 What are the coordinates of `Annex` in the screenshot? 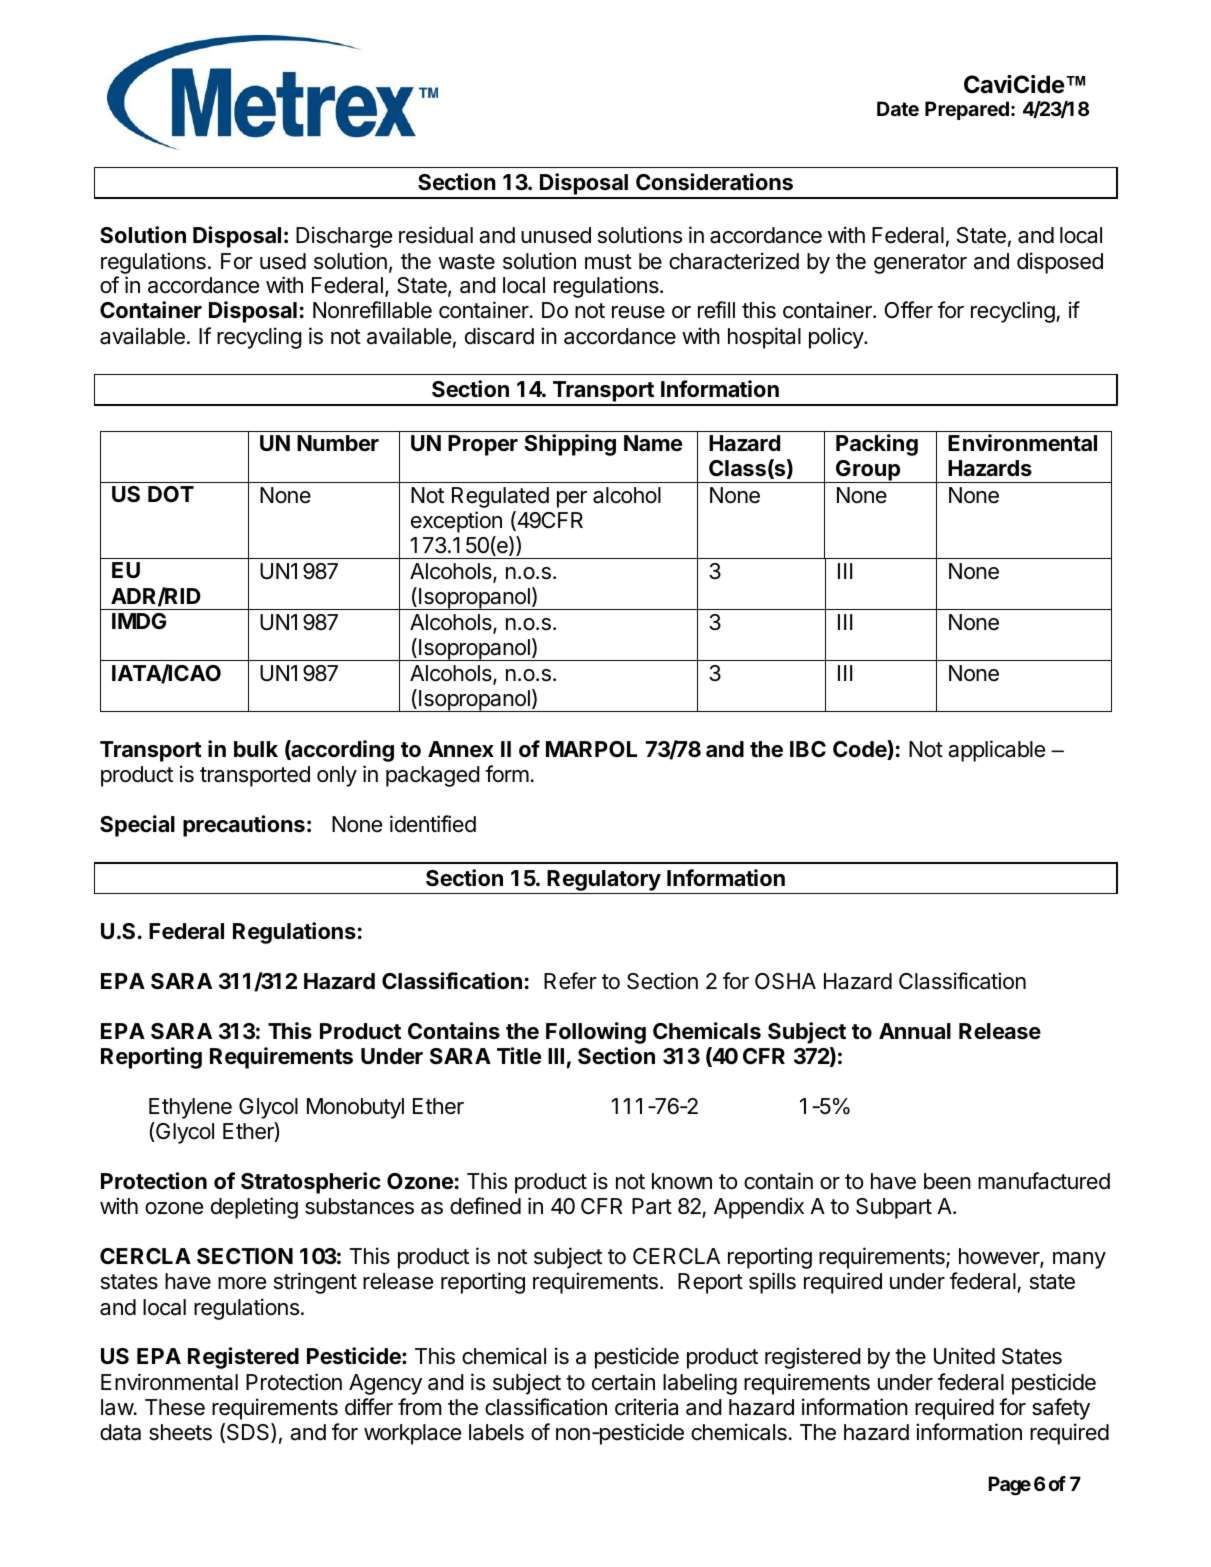 It's located at (461, 749).
